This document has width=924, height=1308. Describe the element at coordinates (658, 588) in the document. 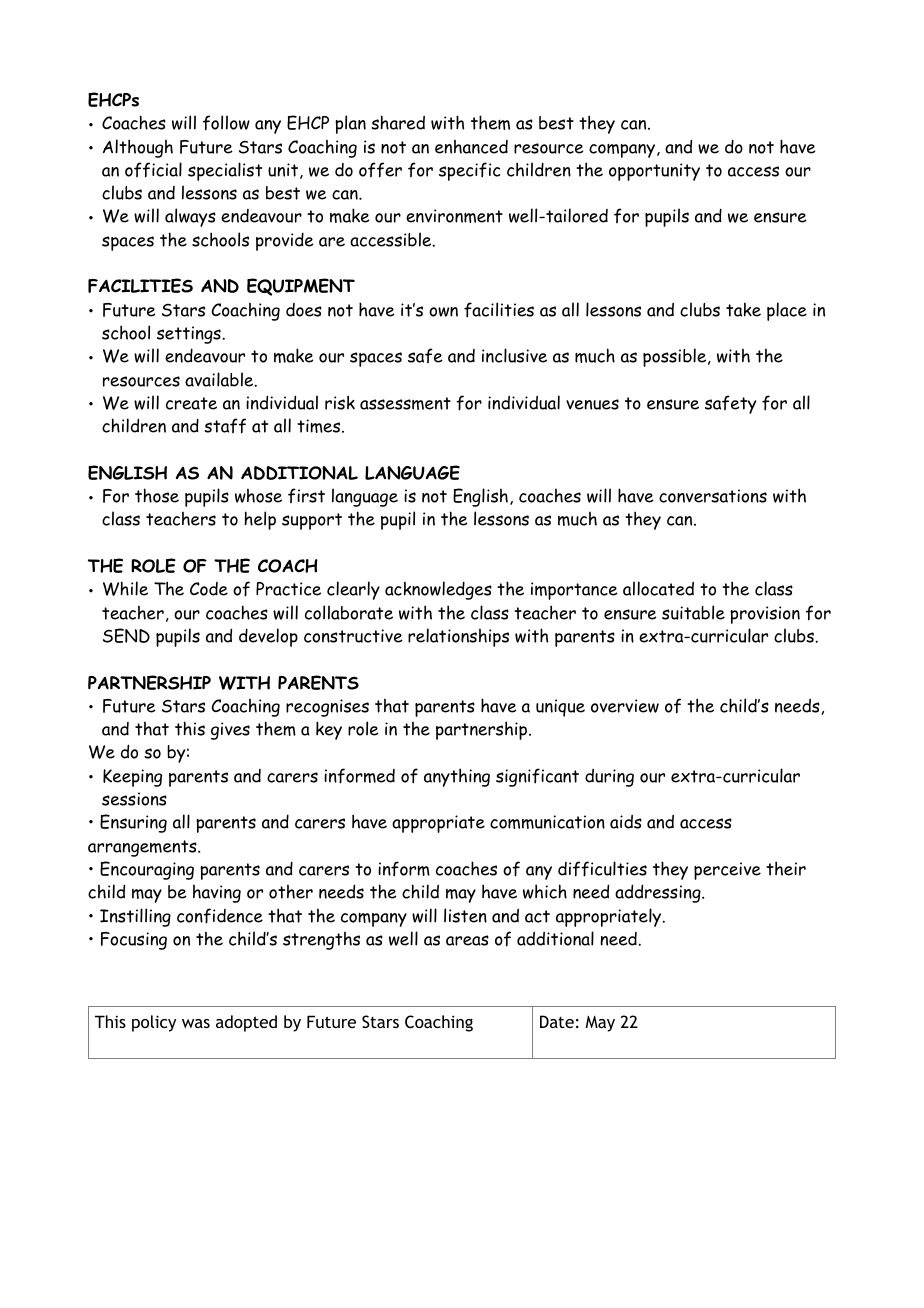

I see `allocated` at that location.
